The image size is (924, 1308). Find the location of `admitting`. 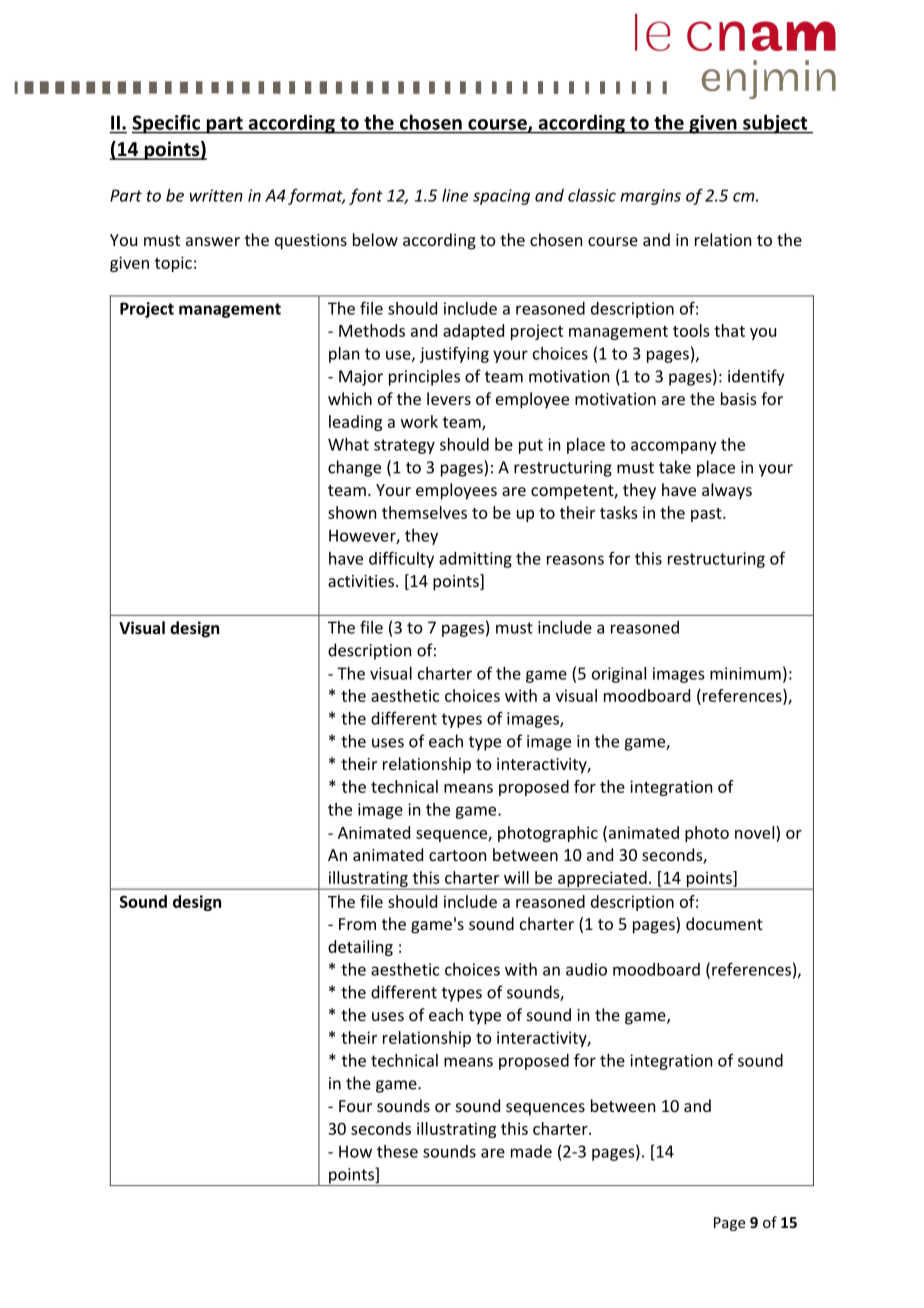

admitting is located at coordinates (475, 560).
